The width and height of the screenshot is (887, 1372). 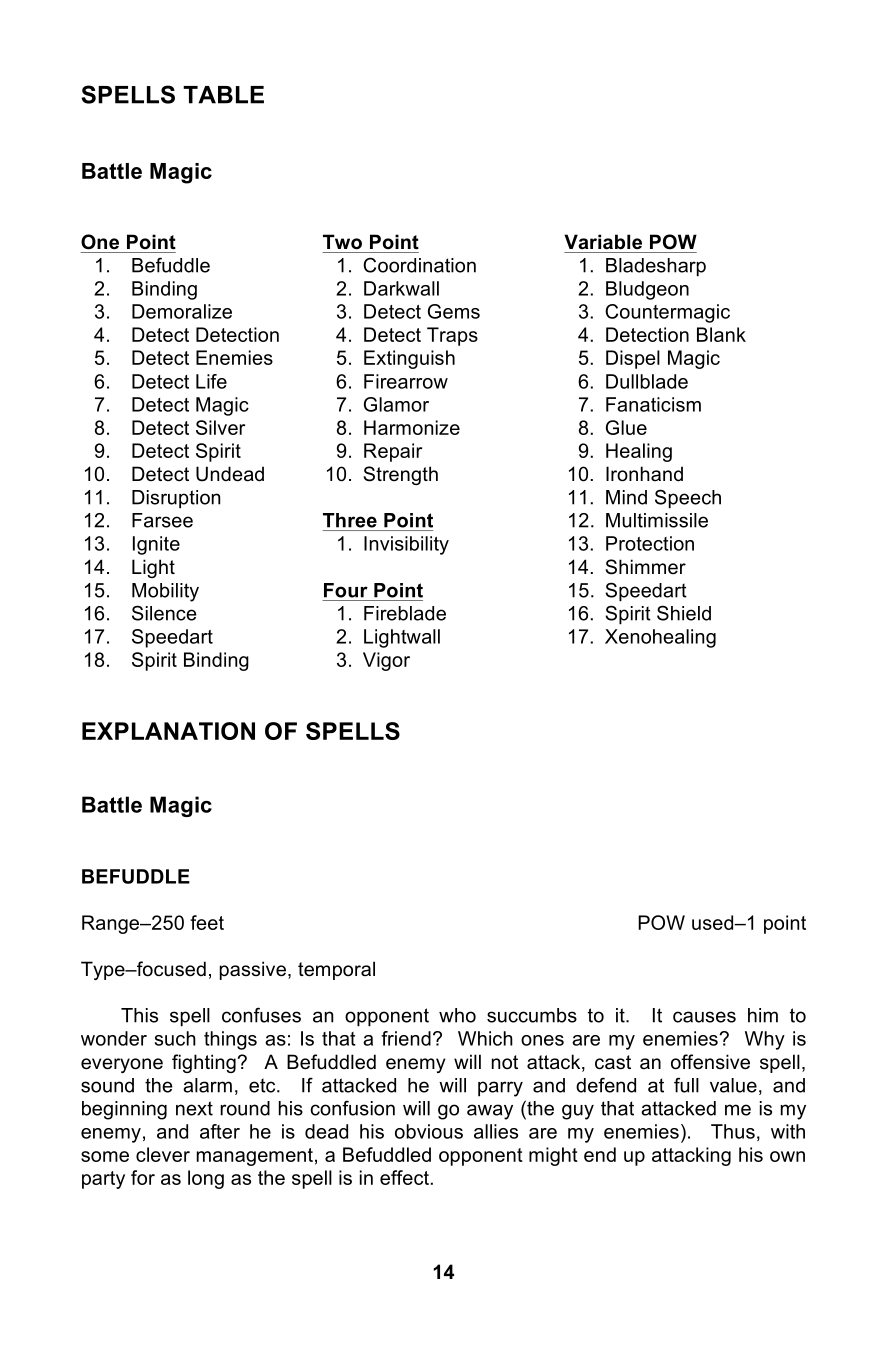 I want to click on Coordination, so click(x=419, y=265).
